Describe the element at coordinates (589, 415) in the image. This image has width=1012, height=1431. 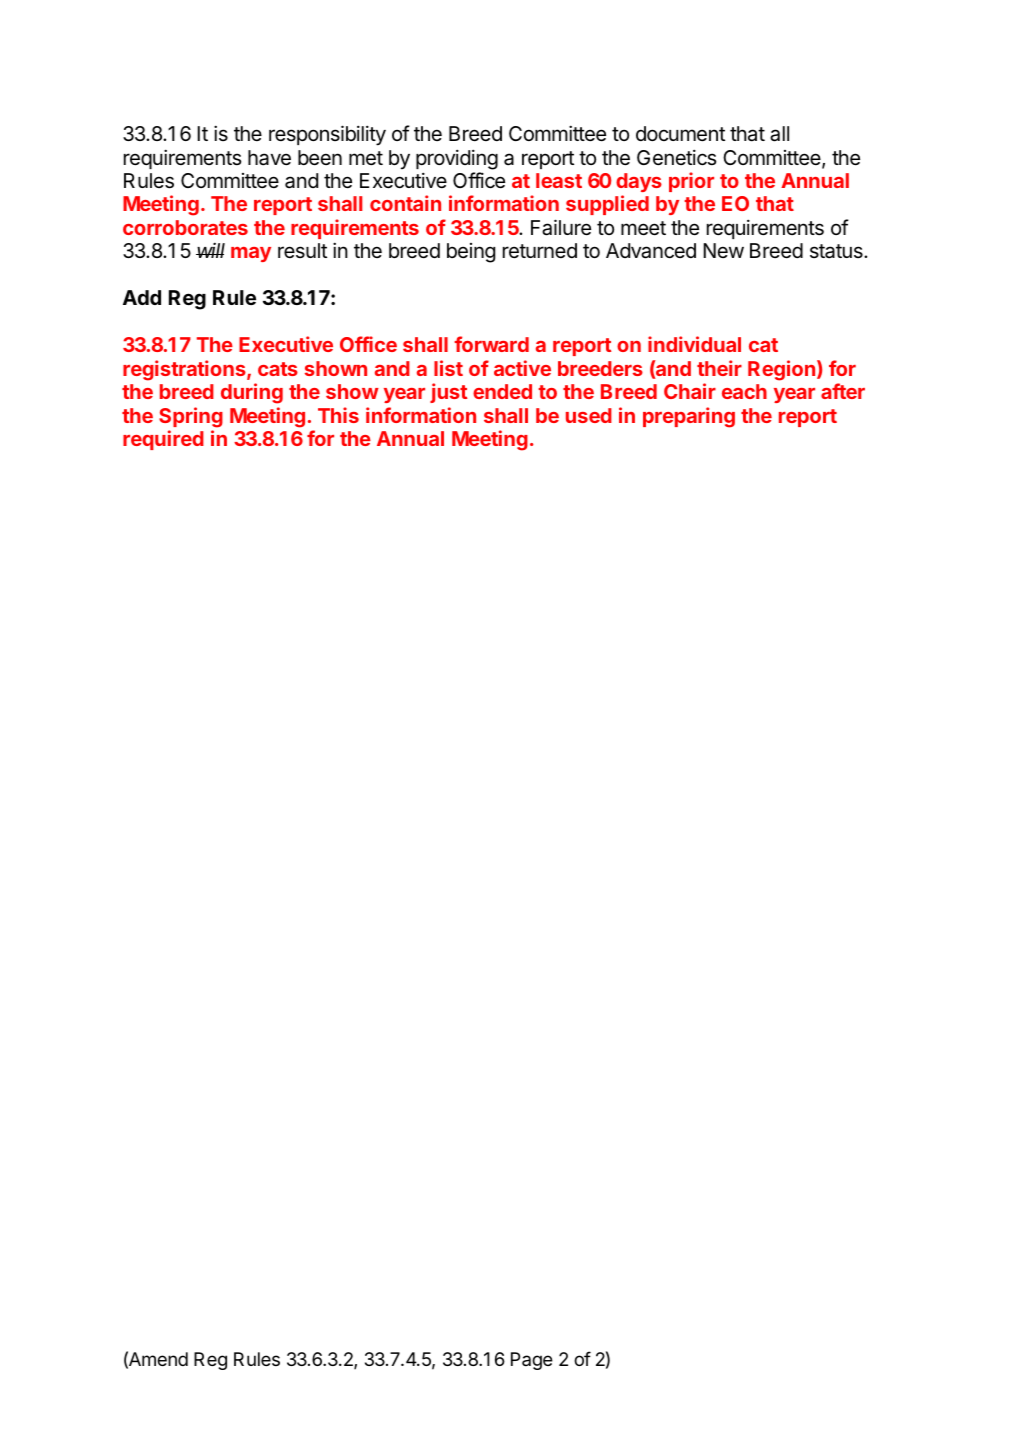
I see `used` at that location.
